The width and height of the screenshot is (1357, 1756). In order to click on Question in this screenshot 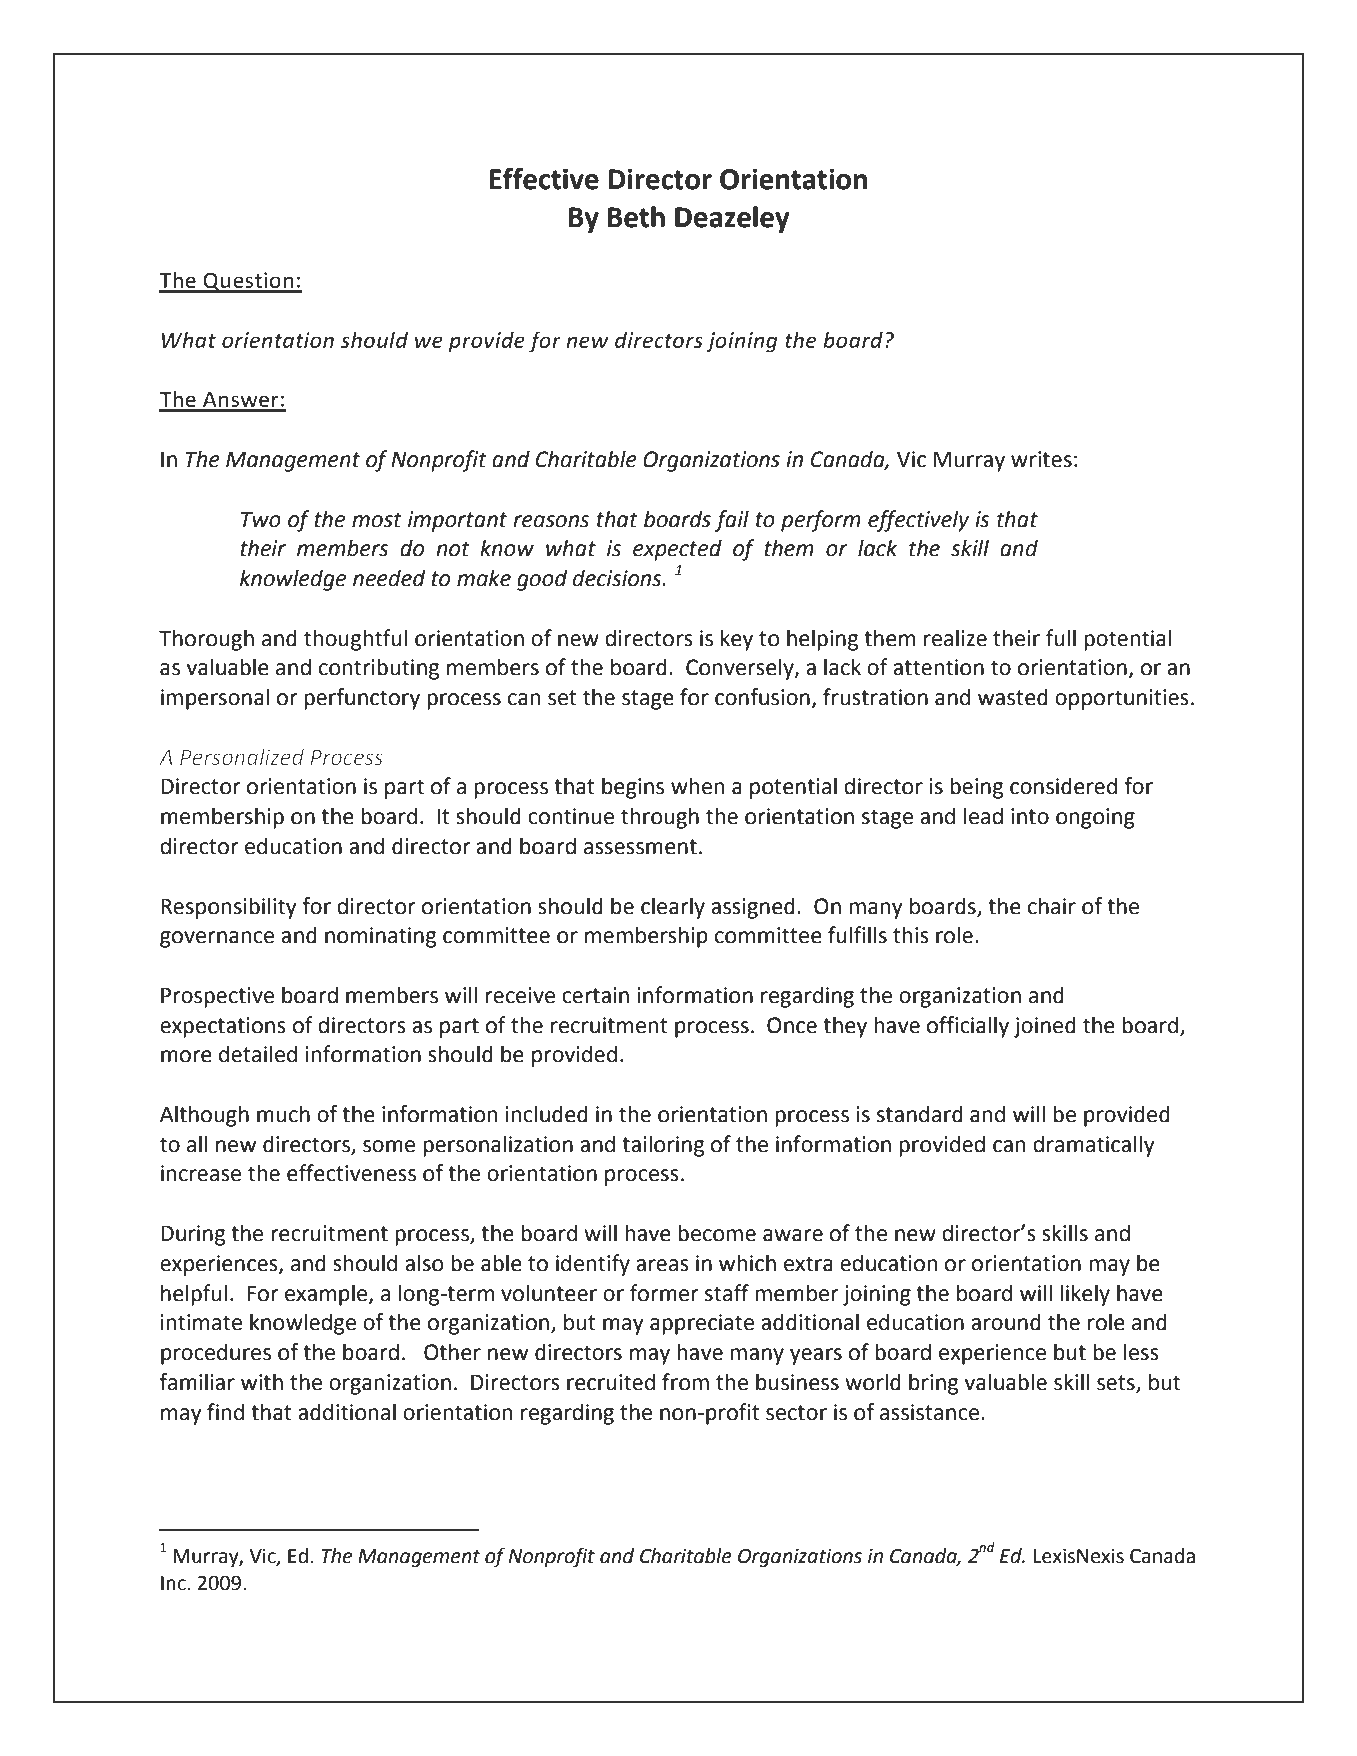, I will do `click(248, 282)`.
